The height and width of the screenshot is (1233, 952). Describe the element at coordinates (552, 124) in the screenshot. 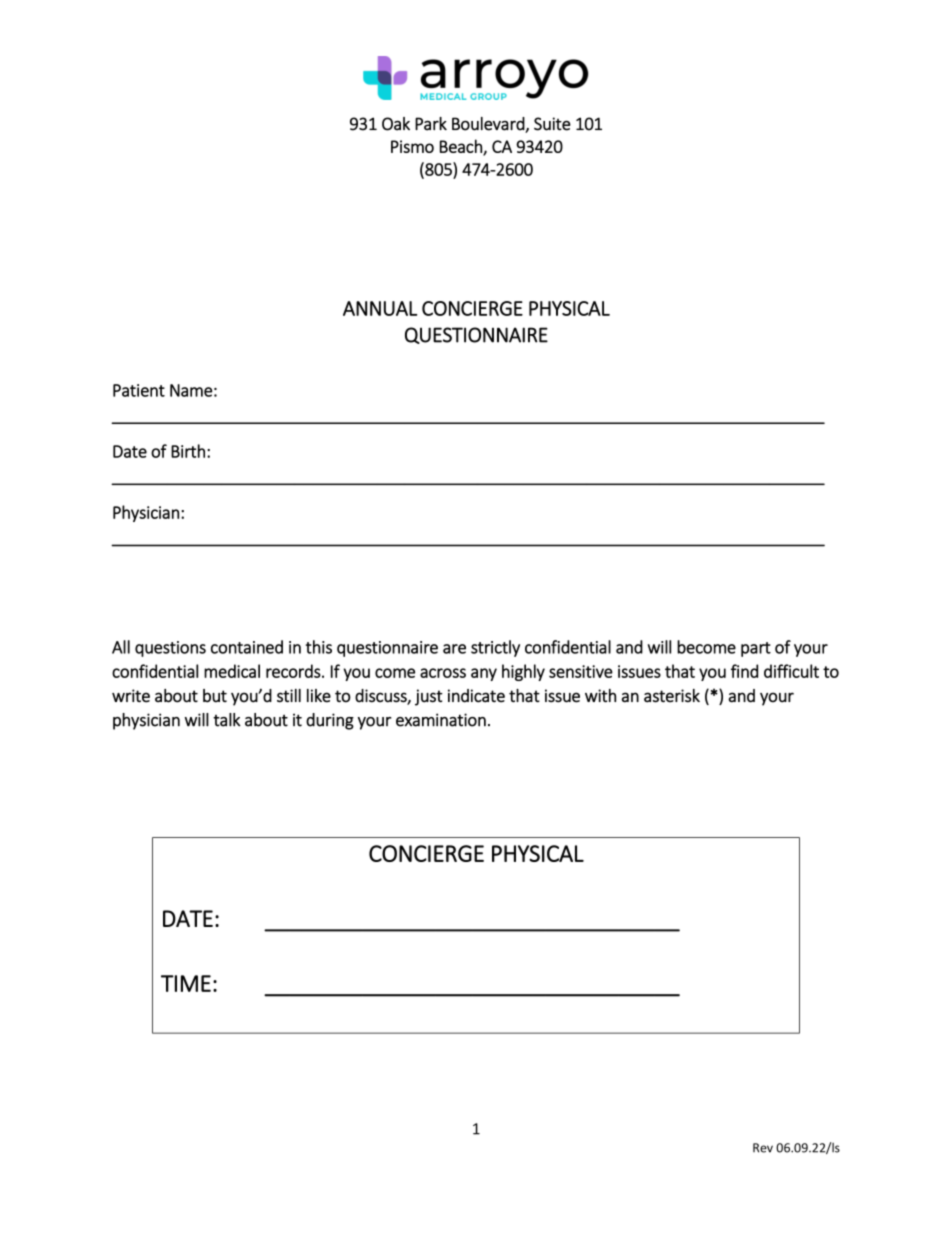

I see `Suite` at that location.
